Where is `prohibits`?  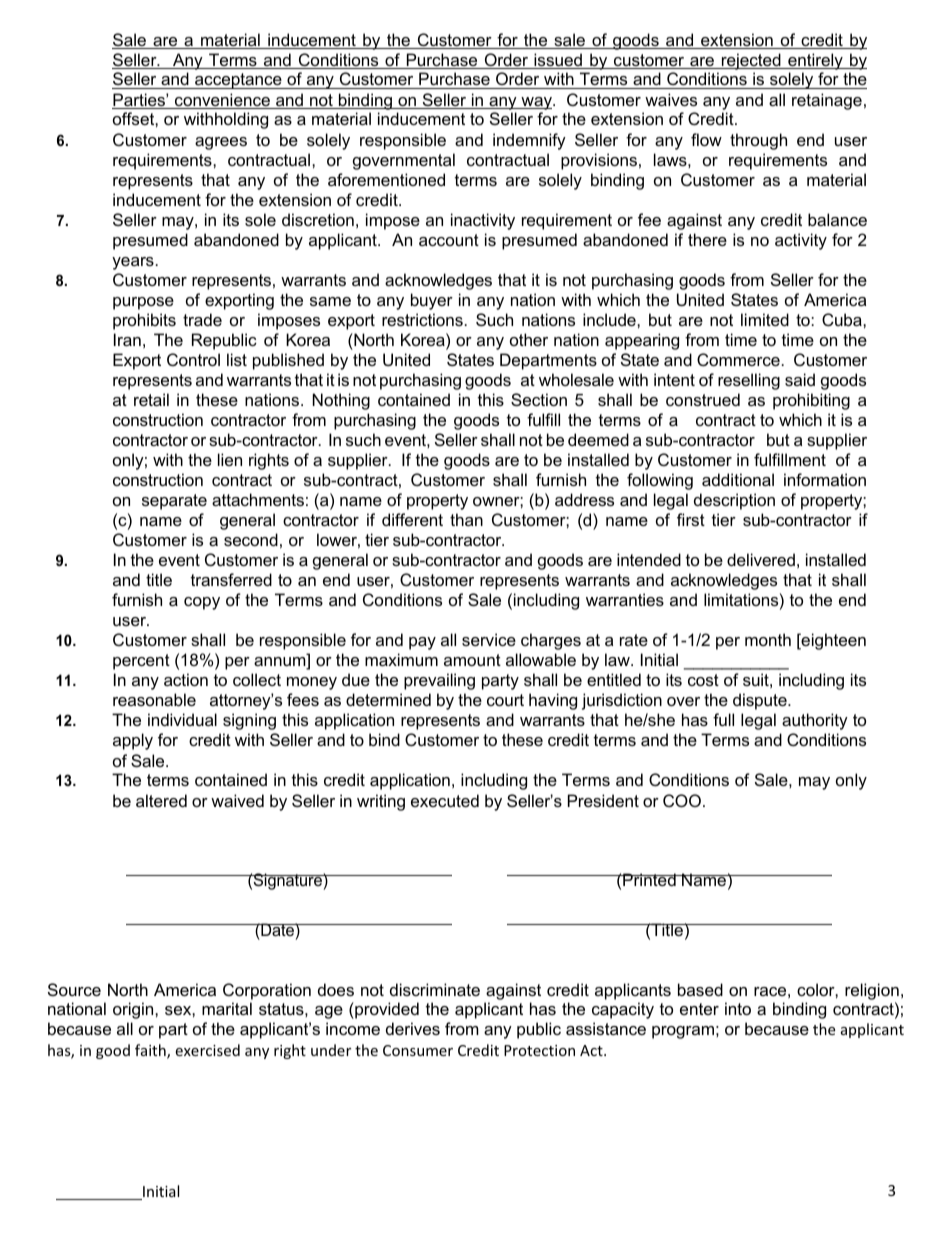 prohibits is located at coordinates (144, 321).
